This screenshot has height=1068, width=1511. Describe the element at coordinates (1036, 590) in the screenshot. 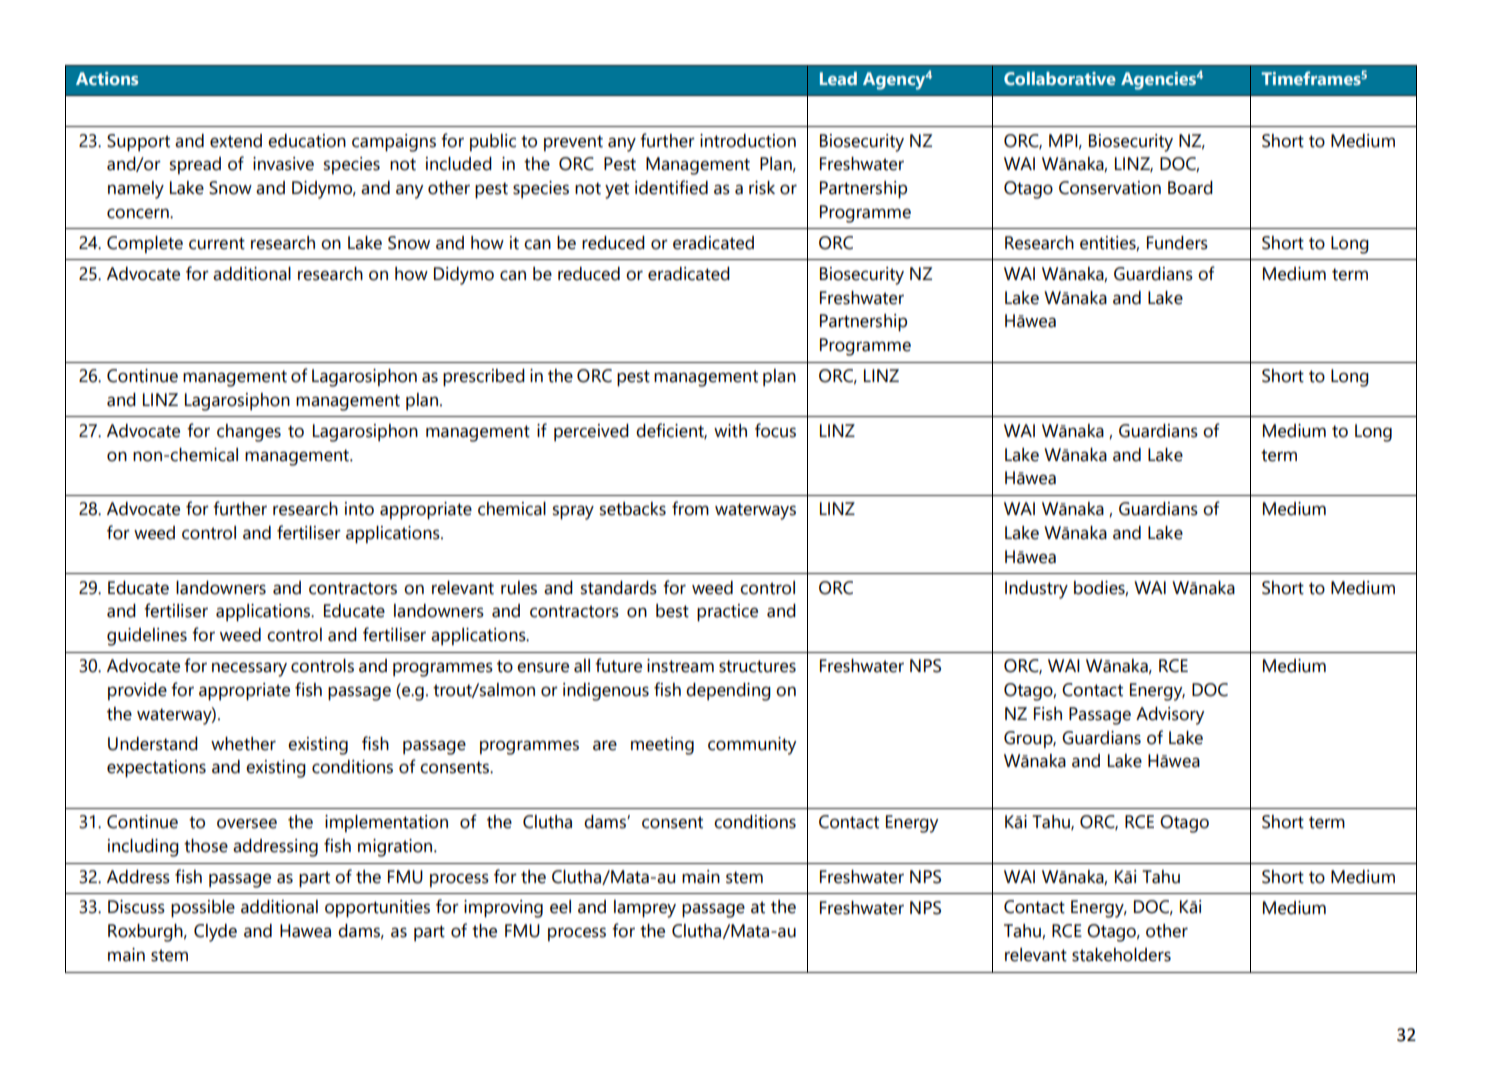

I see `Industry` at that location.
